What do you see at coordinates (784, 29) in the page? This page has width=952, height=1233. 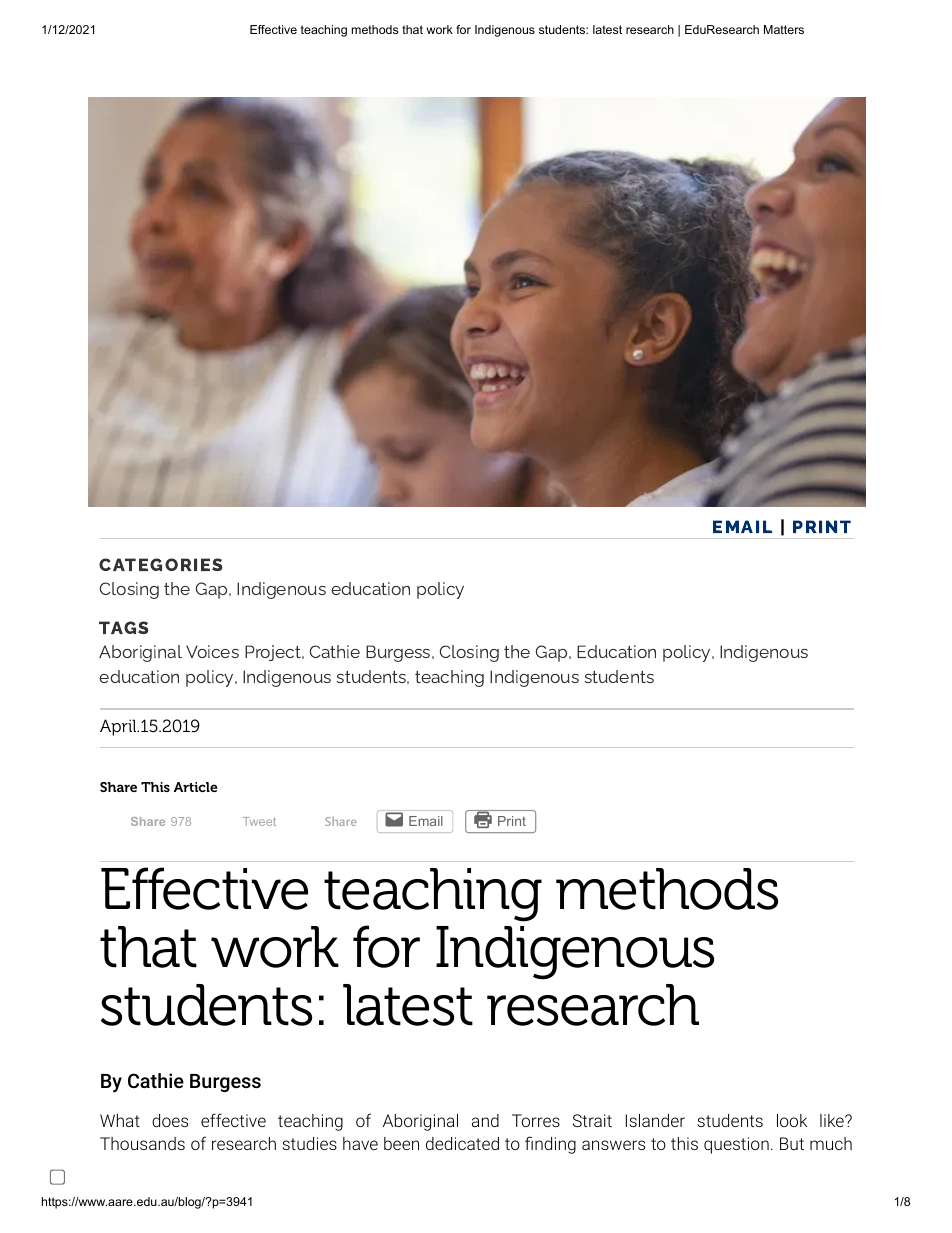 I see `Matters` at bounding box center [784, 29].
